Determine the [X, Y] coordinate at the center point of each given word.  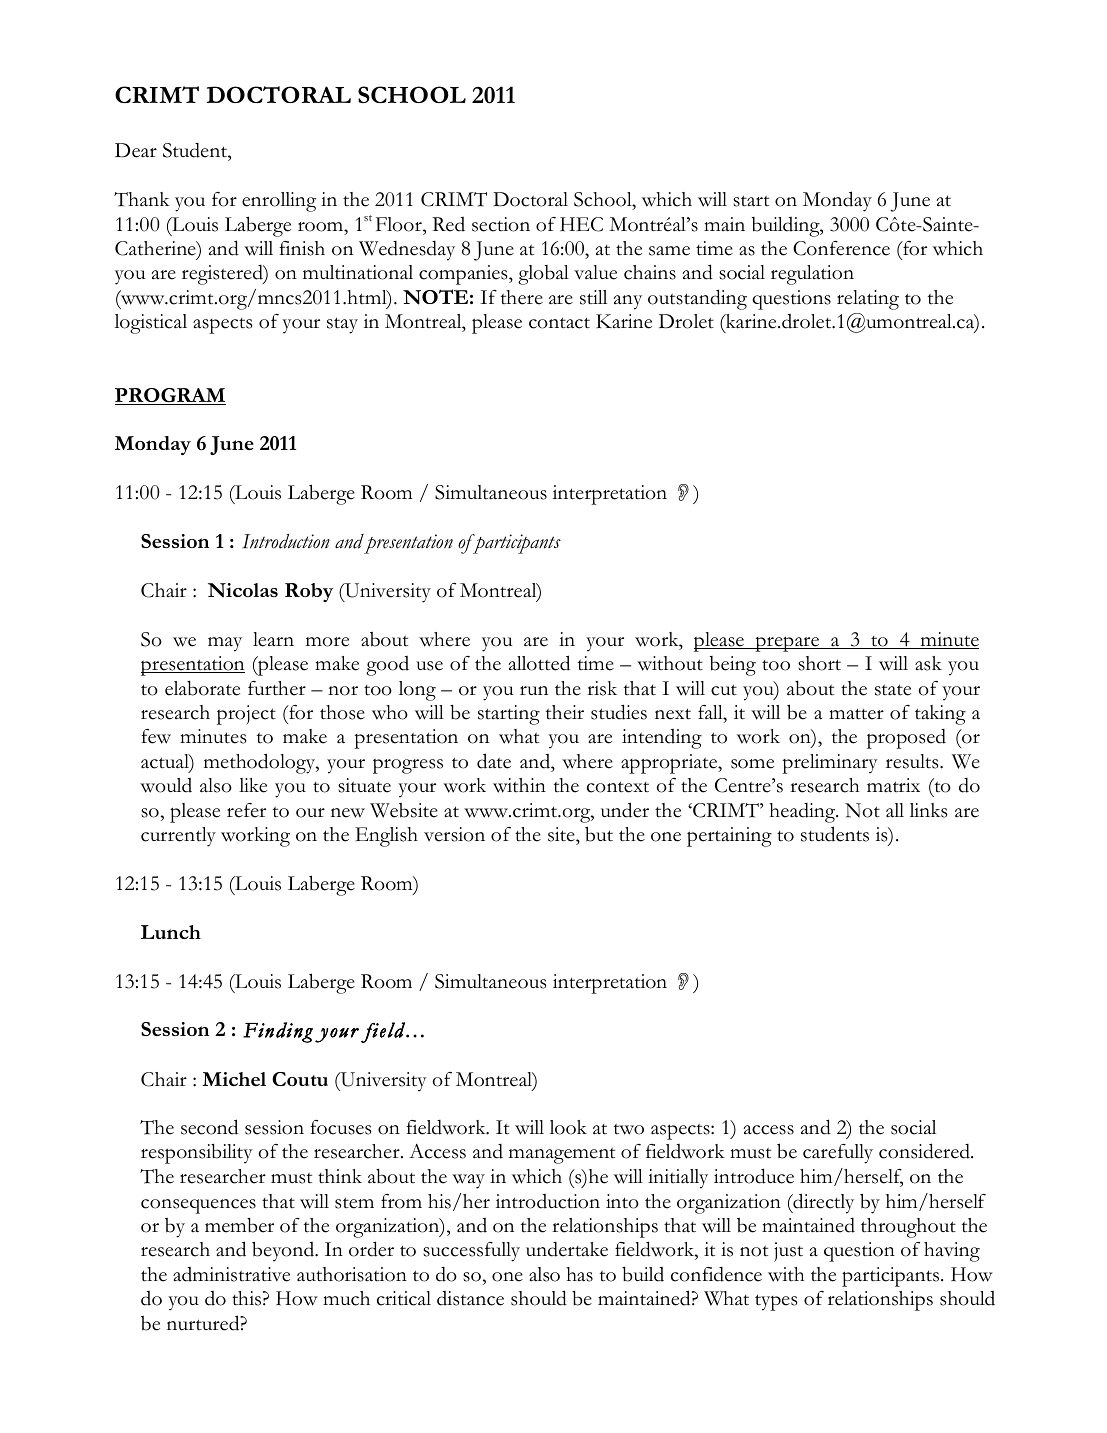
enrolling [279, 202]
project [246, 715]
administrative [231, 1274]
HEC [581, 224]
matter [856, 714]
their [565, 712]
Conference [841, 248]
